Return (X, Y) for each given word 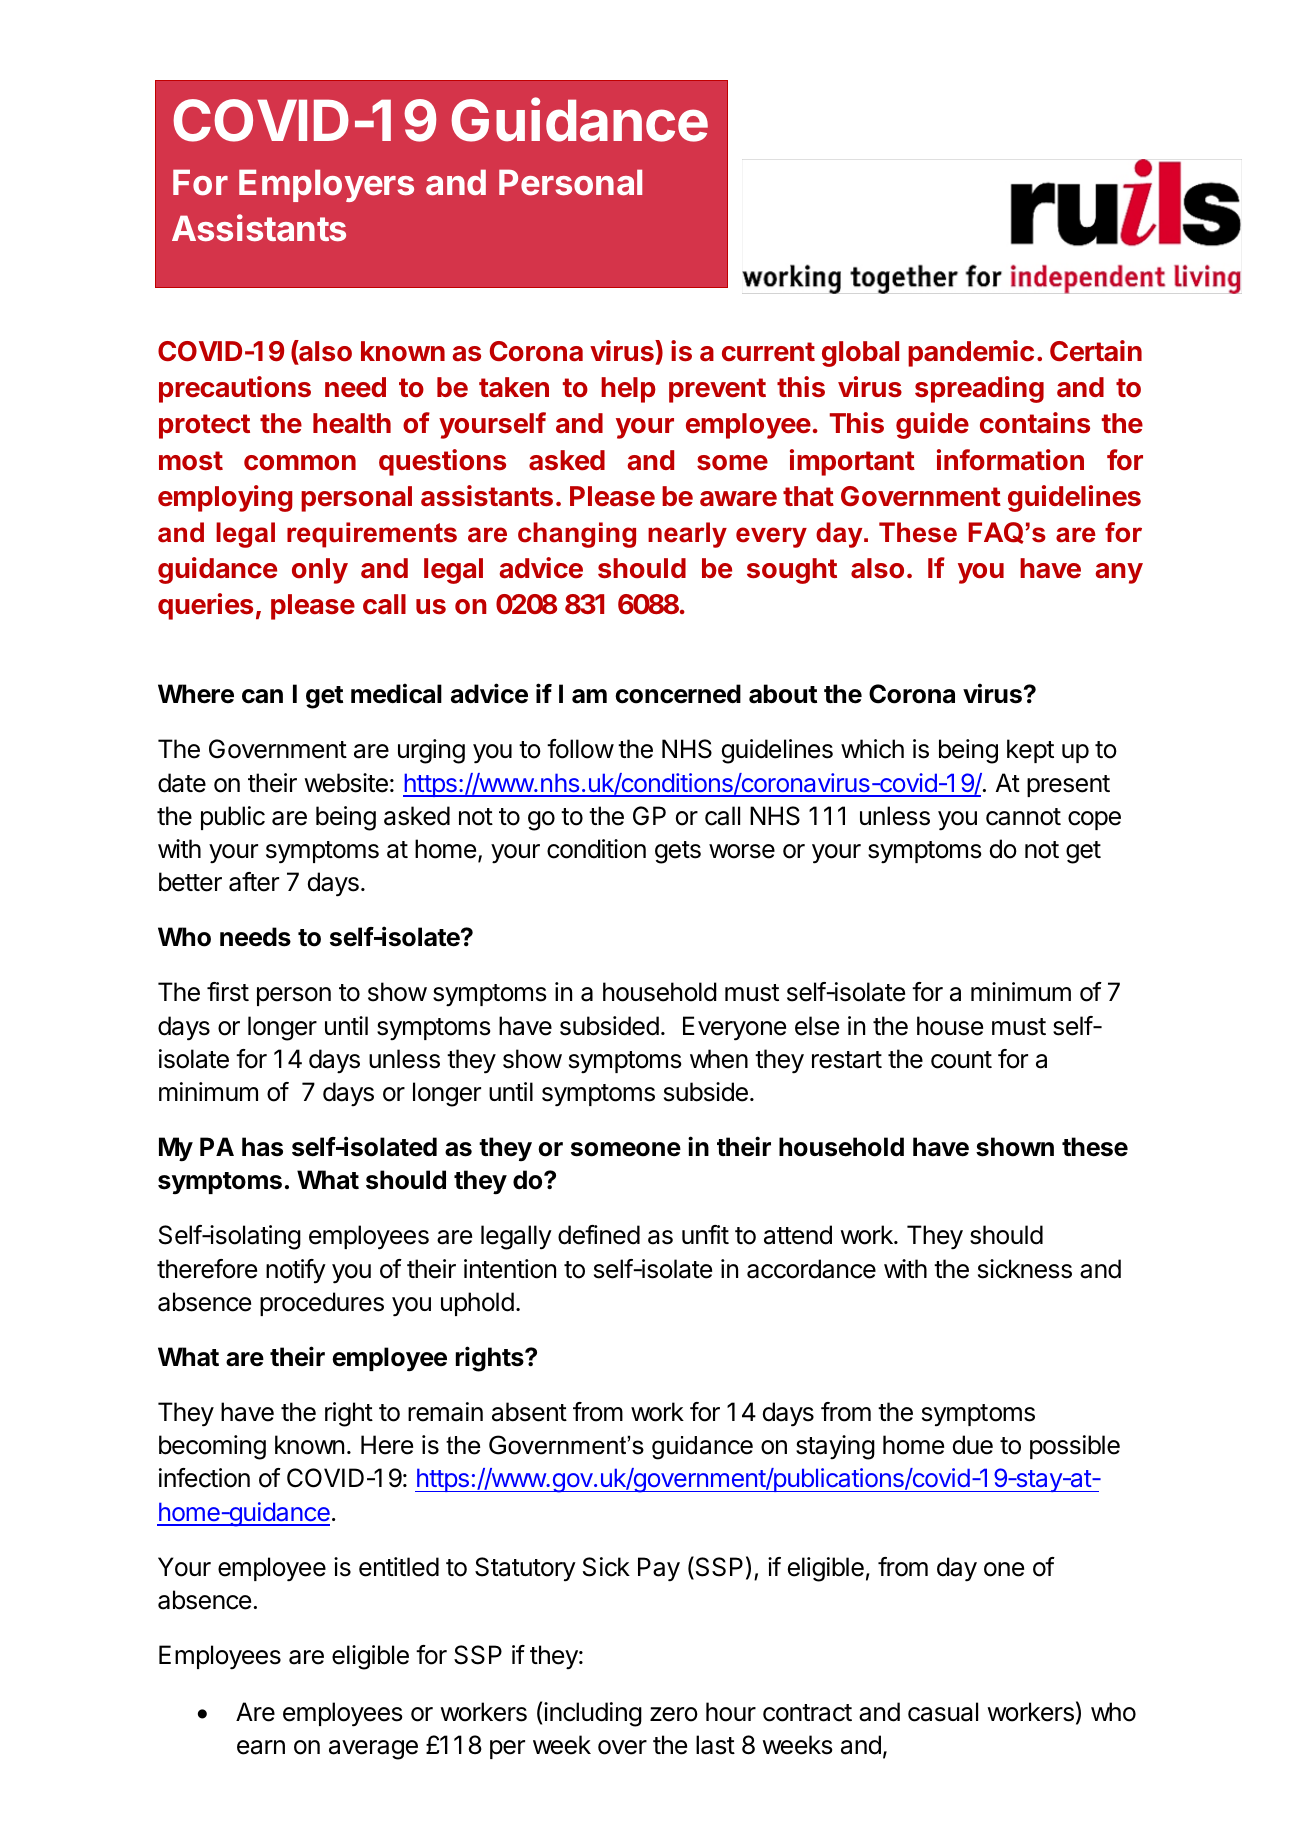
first (228, 992)
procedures (322, 1304)
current (768, 352)
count (961, 1060)
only (320, 571)
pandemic (971, 353)
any (1119, 573)
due (973, 1445)
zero (674, 1714)
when (719, 1059)
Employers (326, 185)
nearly (687, 535)
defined (599, 1235)
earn (261, 1747)
